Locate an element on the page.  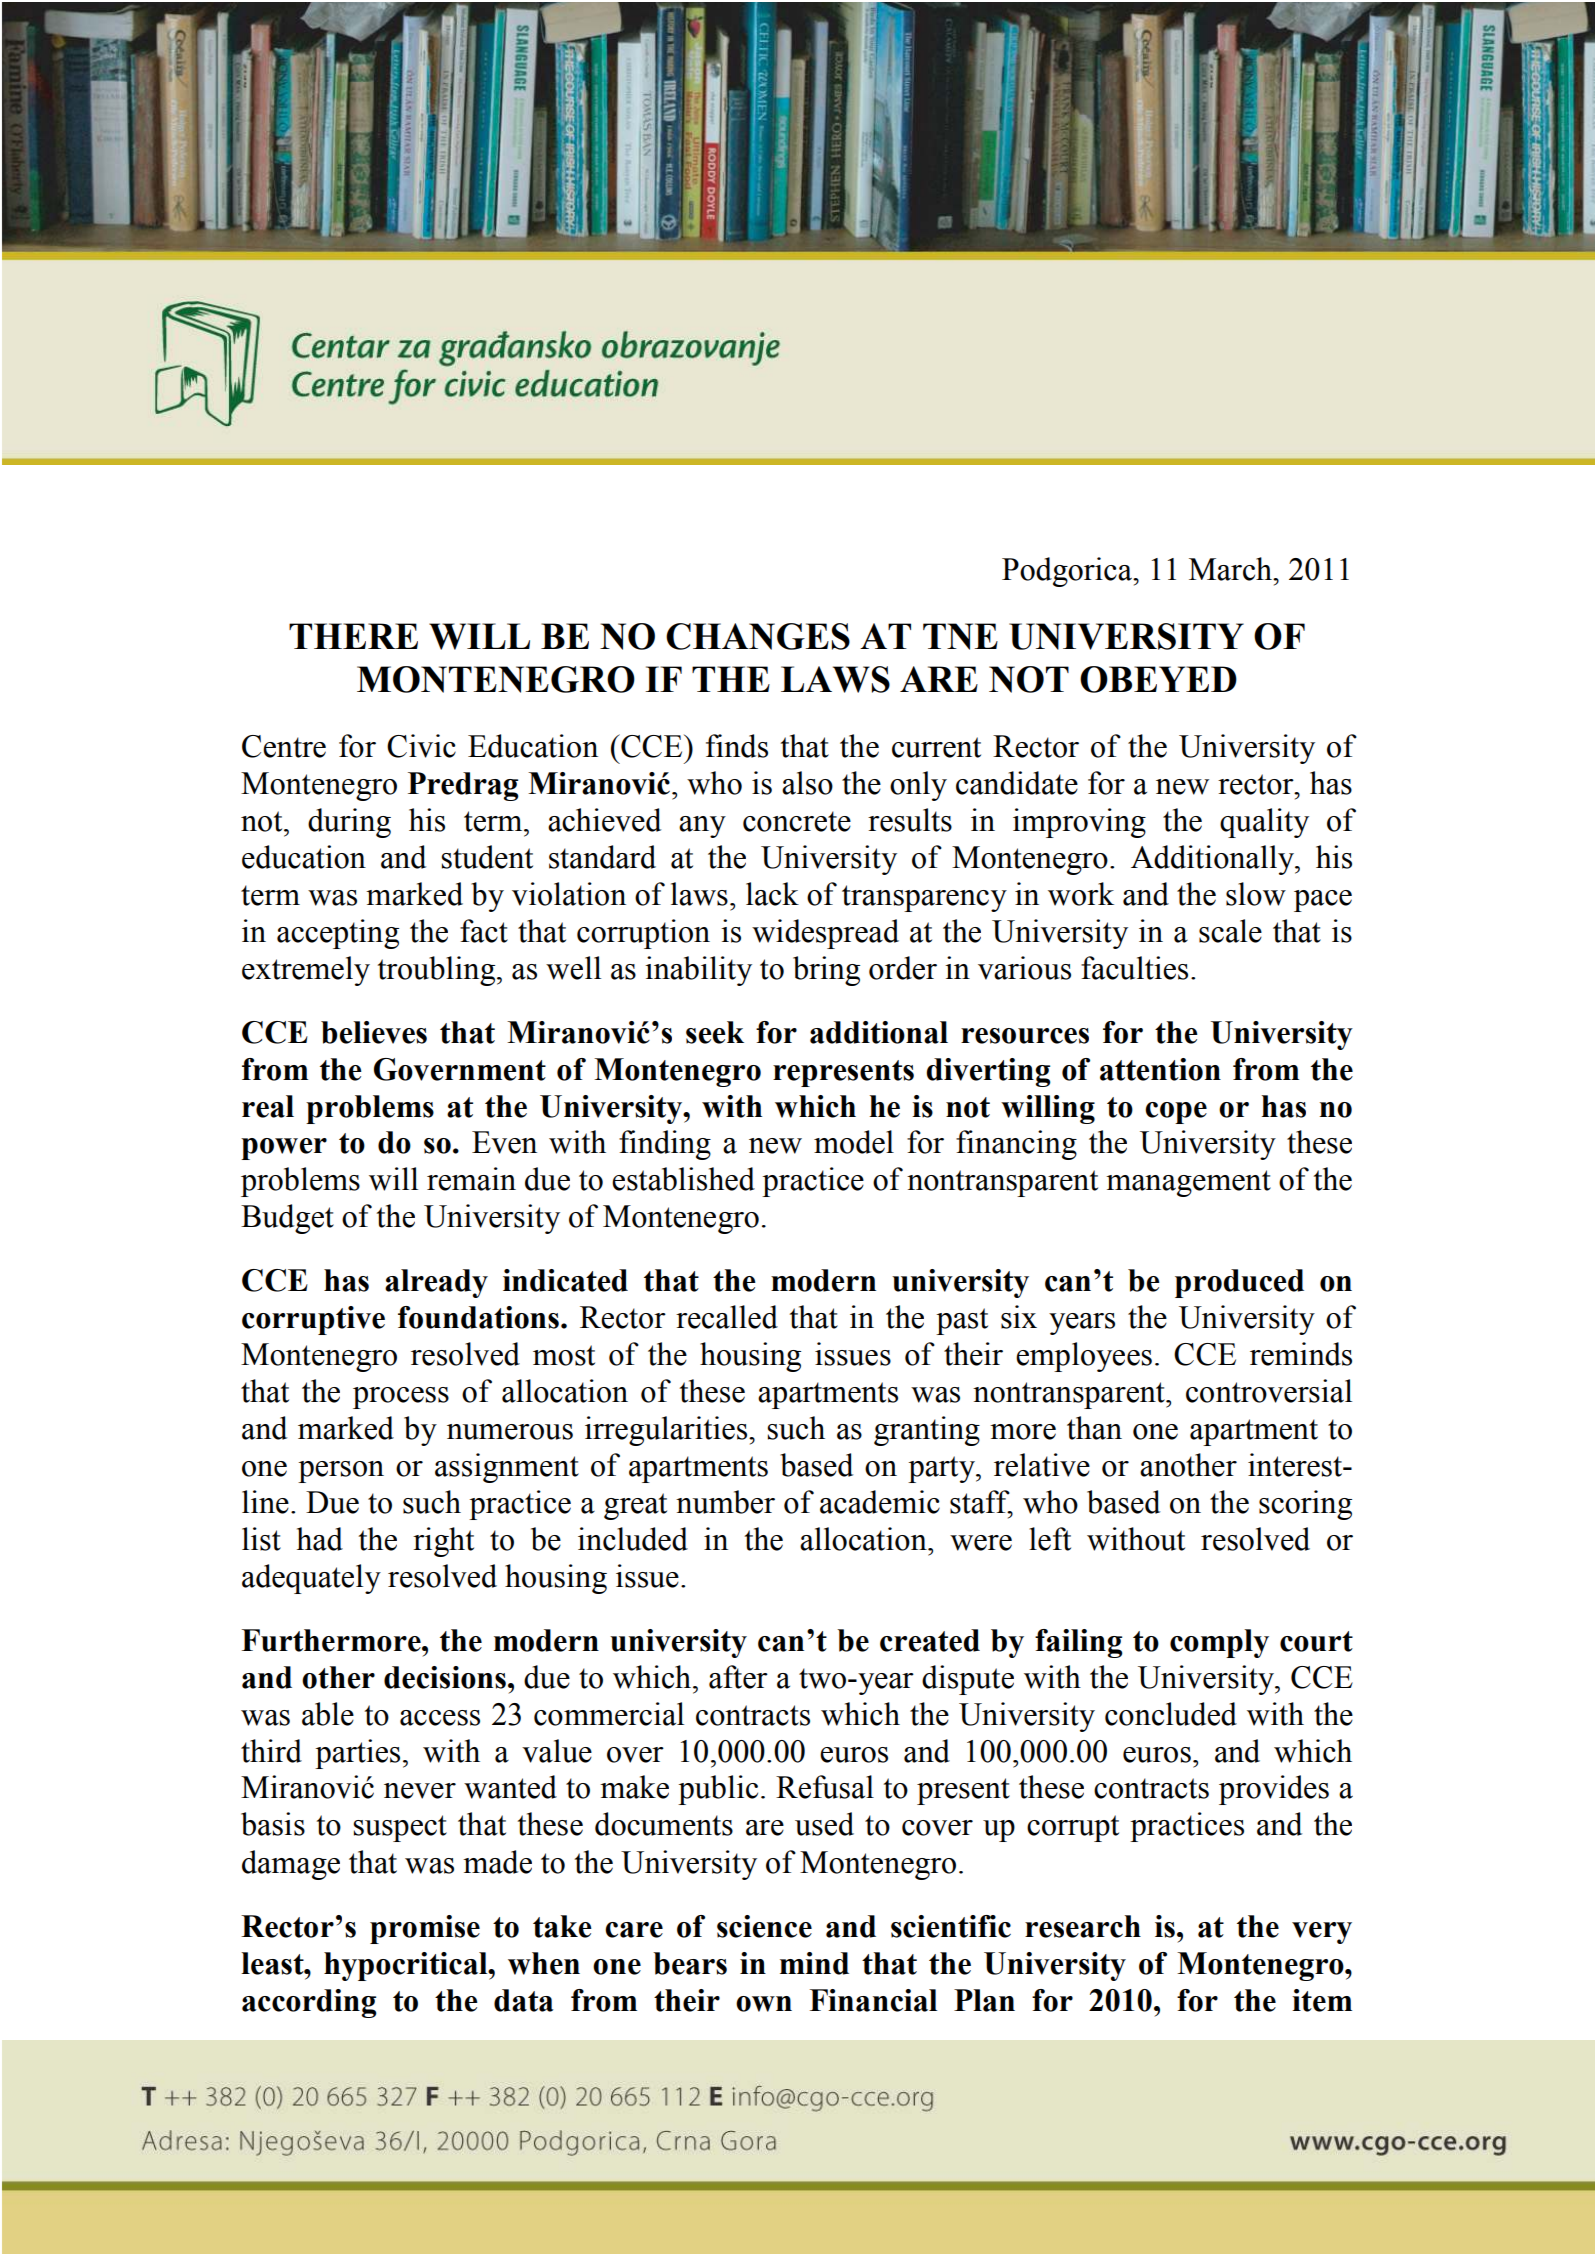
comply is located at coordinates (1219, 1643).
